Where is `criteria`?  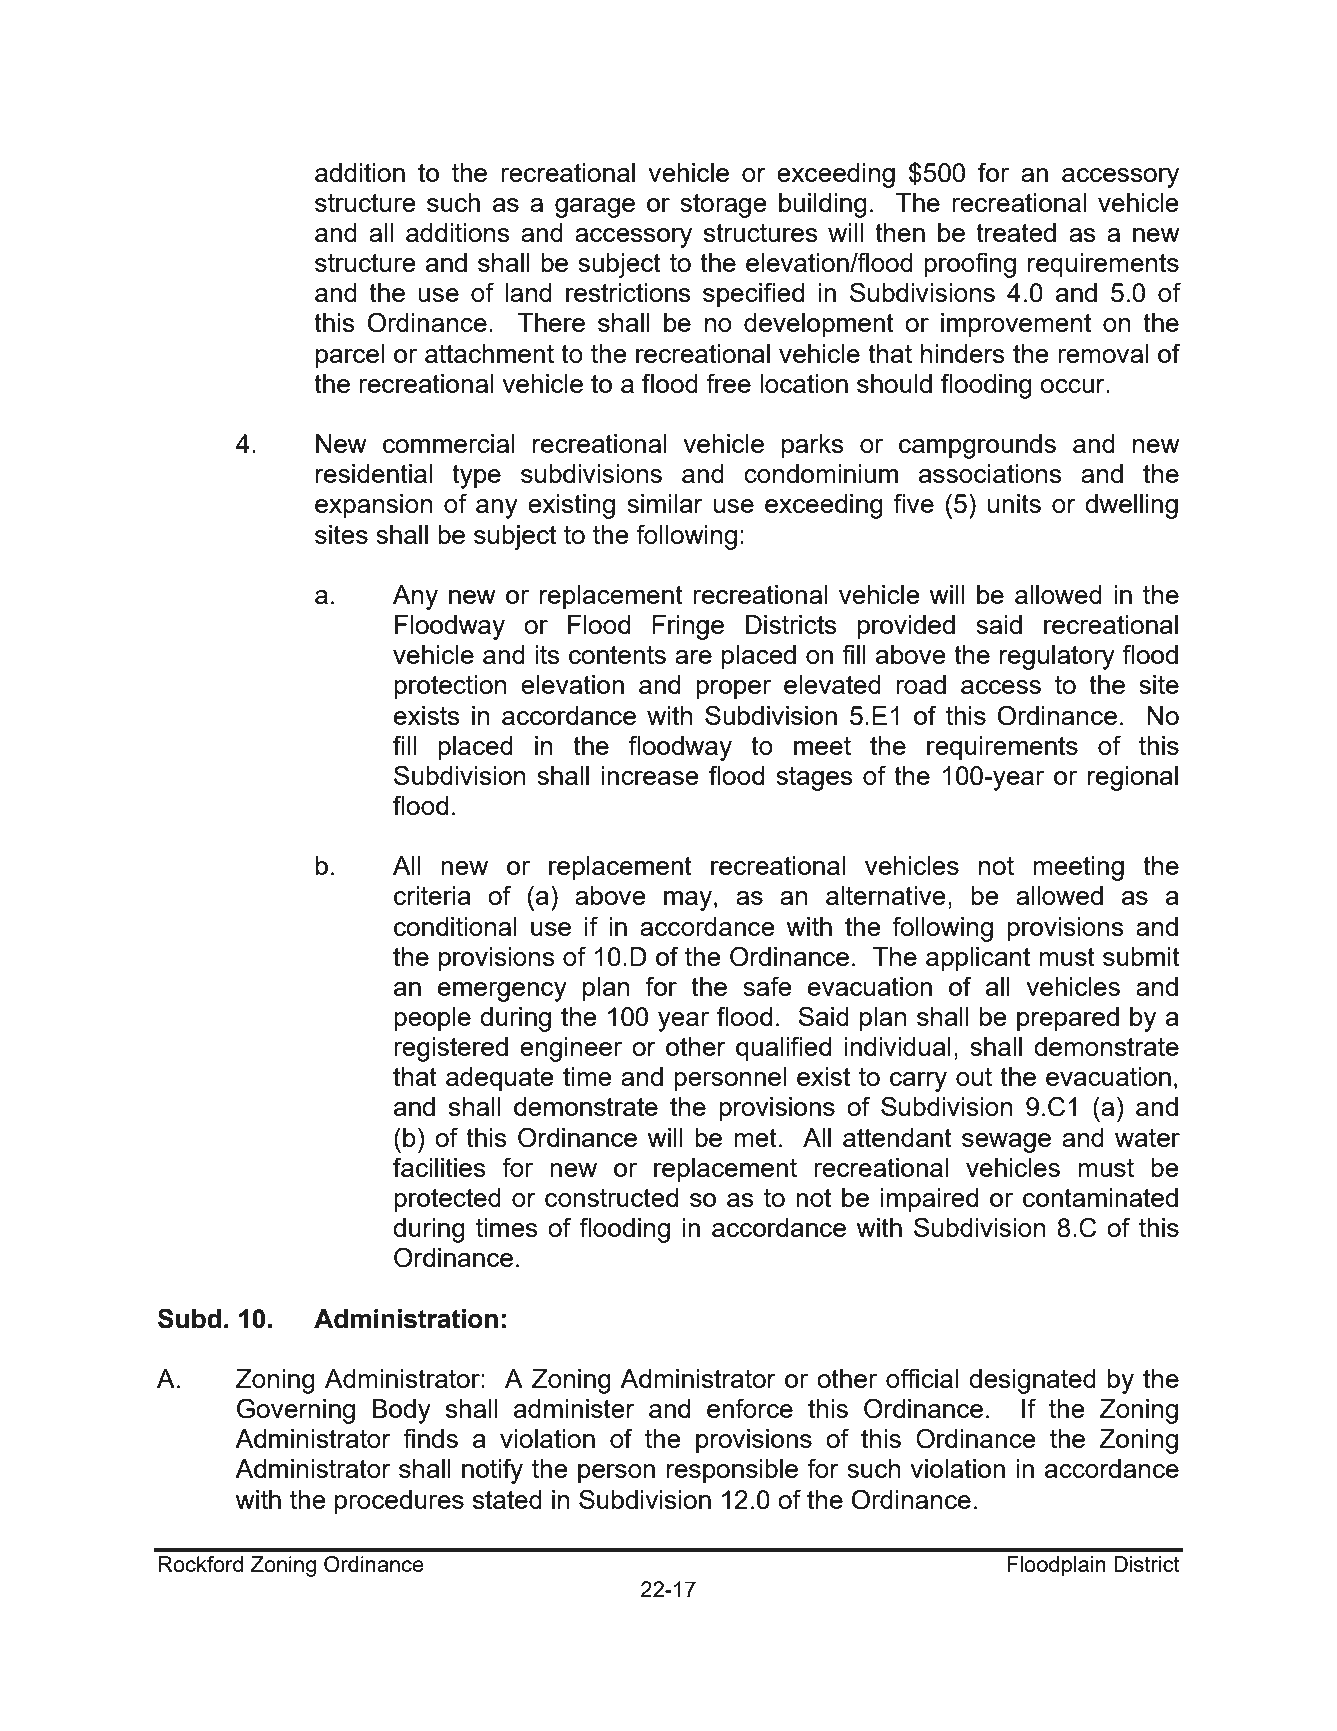 criteria is located at coordinates (432, 895).
